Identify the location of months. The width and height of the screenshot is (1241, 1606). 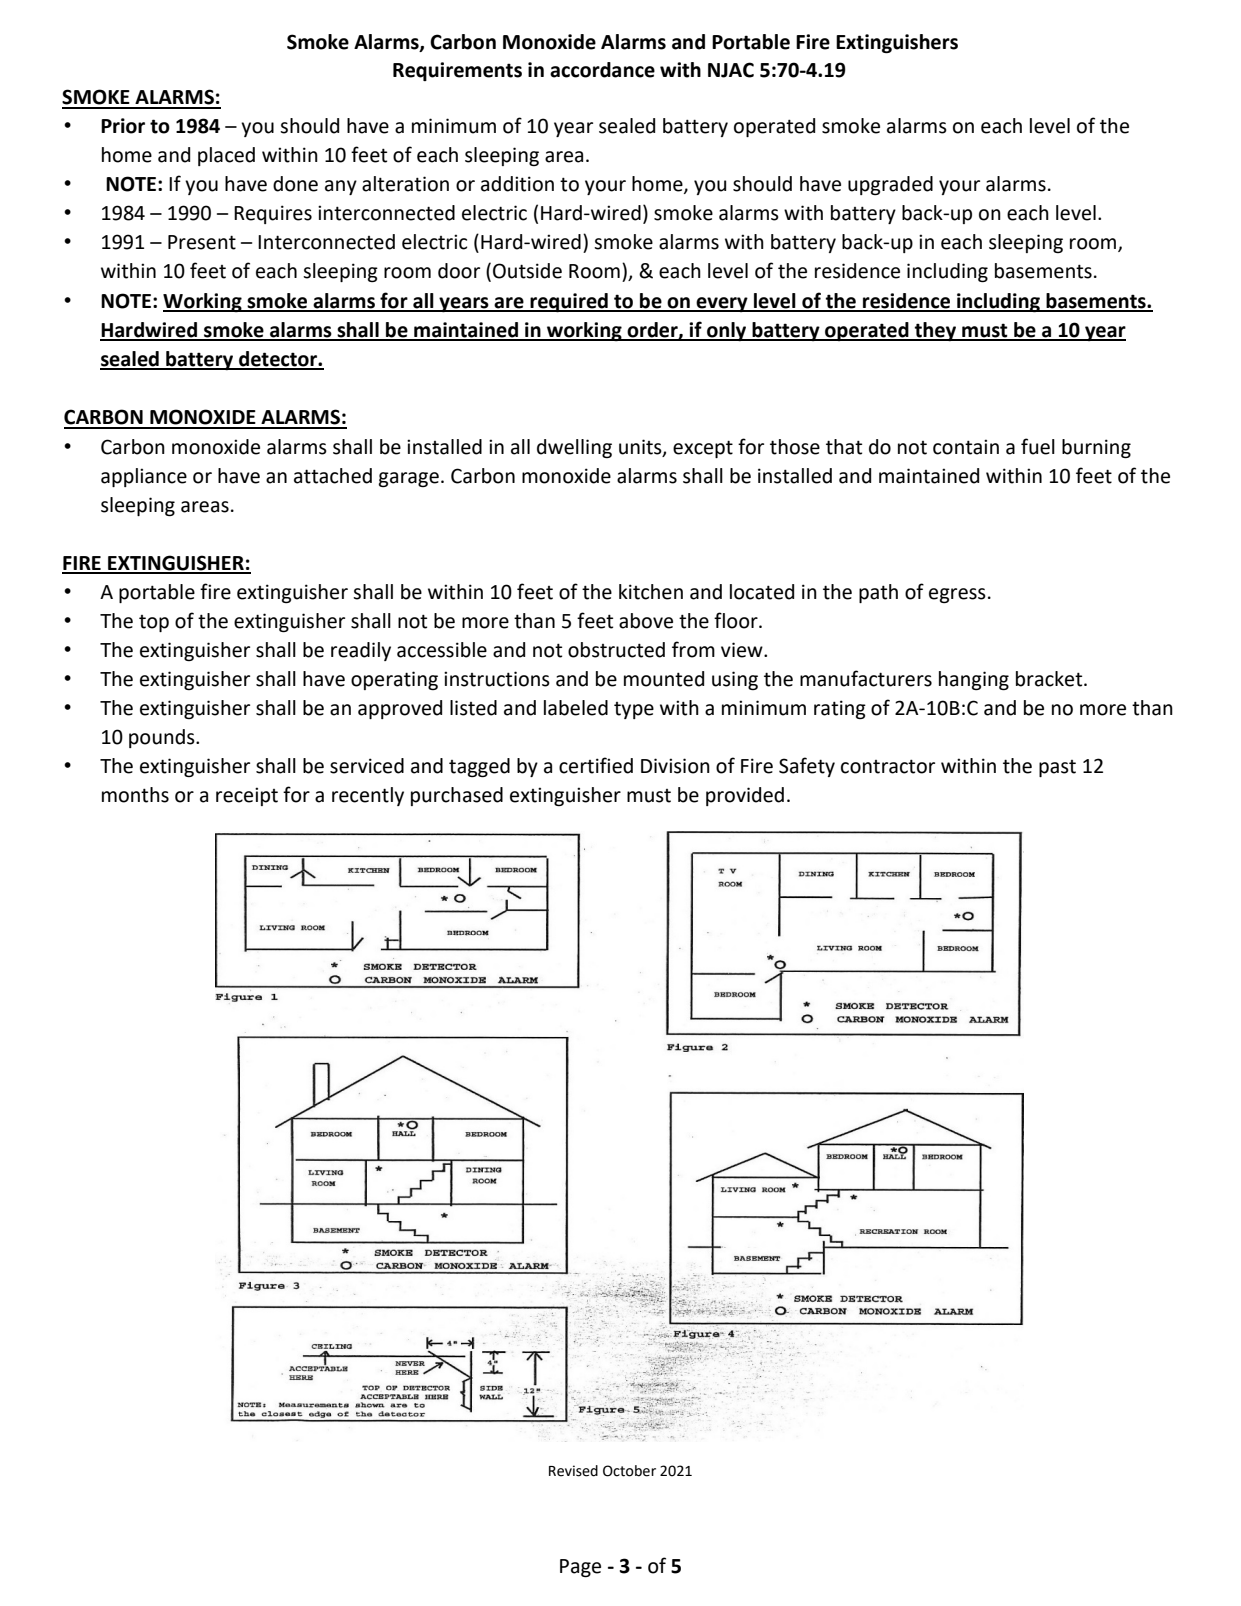
(135, 795).
